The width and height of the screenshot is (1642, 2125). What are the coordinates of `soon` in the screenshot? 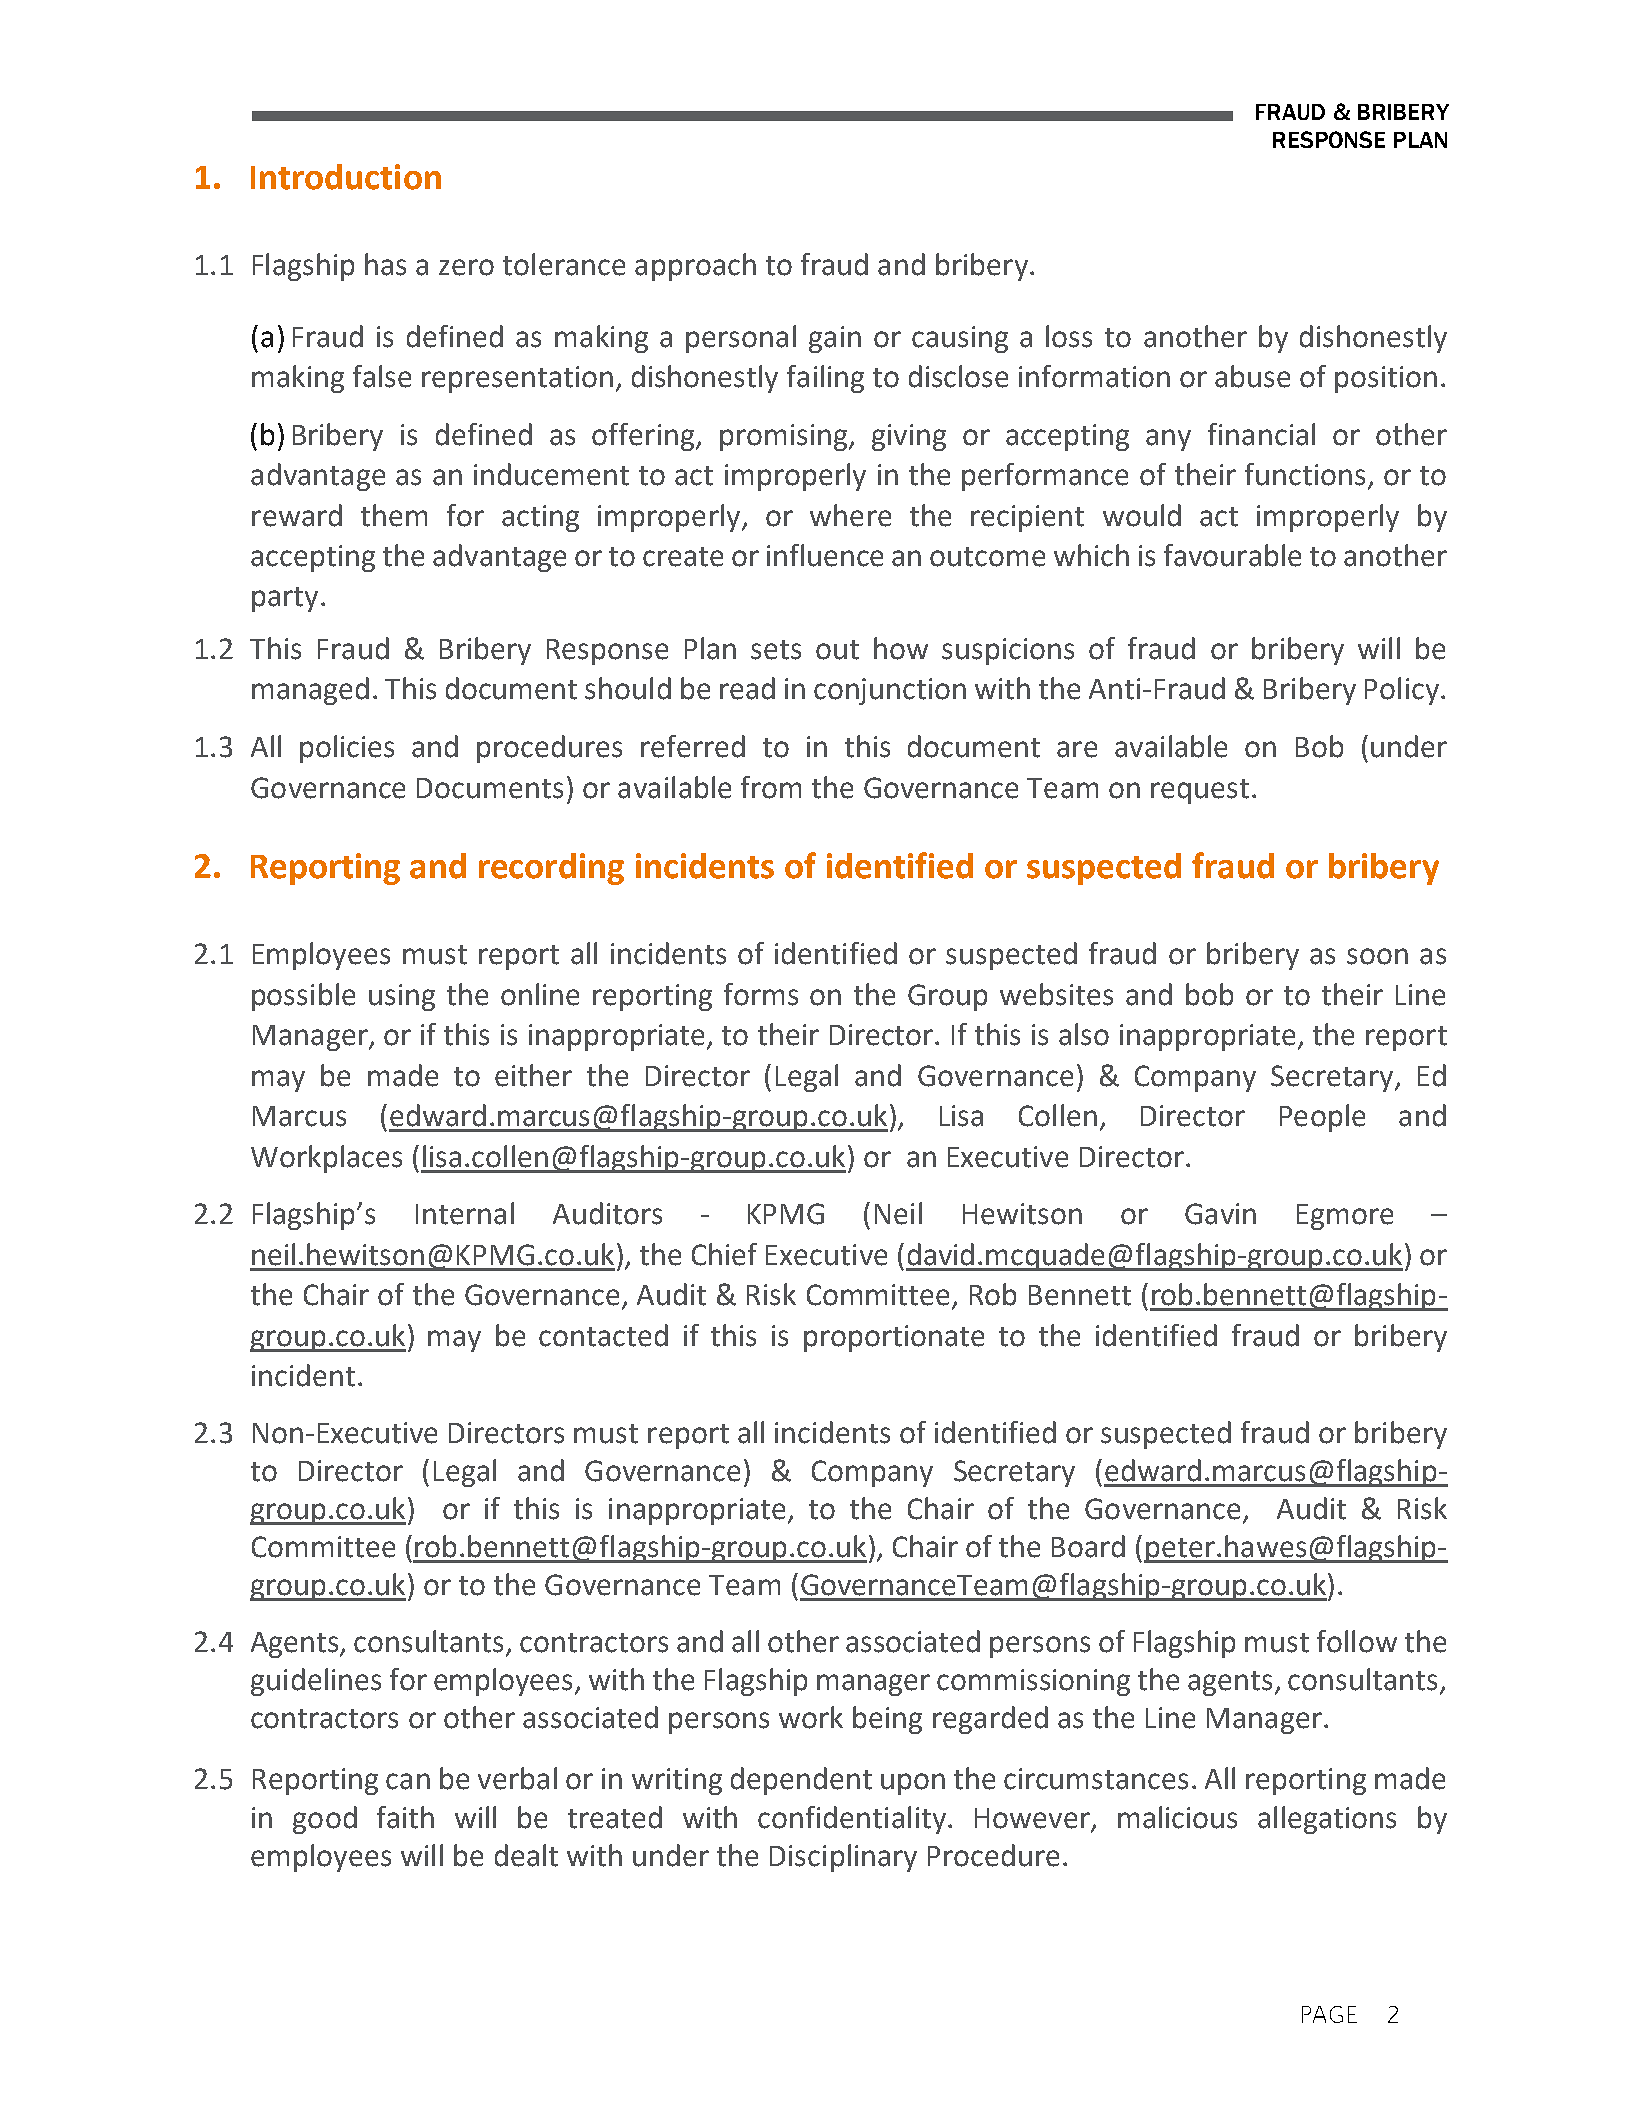 It's located at (1377, 956).
